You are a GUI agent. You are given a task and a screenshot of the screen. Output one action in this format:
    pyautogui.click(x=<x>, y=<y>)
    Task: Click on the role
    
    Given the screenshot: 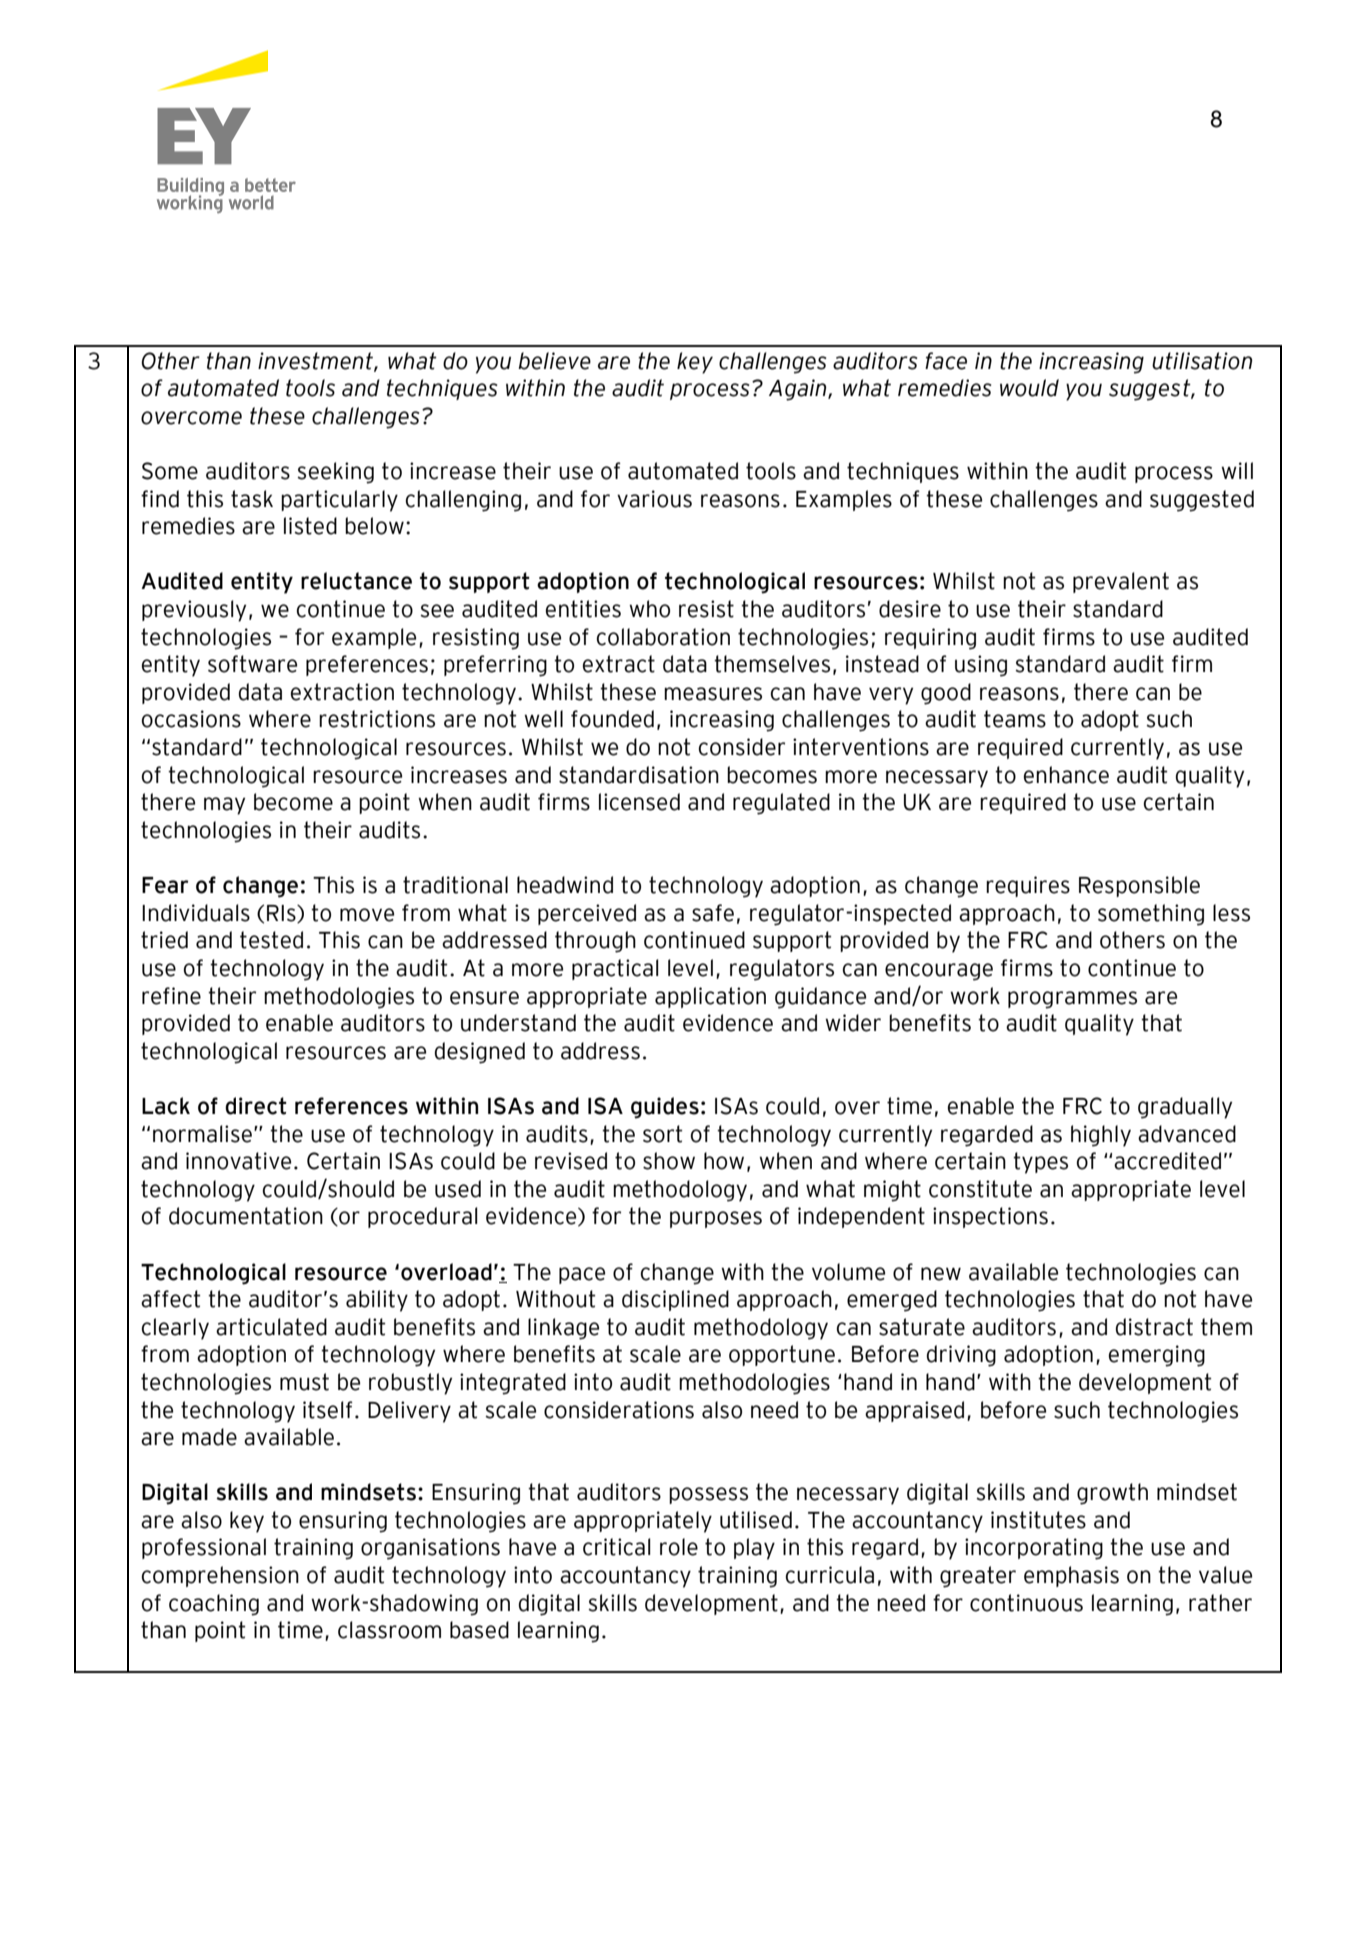 What is the action you would take?
    pyautogui.click(x=679, y=1547)
